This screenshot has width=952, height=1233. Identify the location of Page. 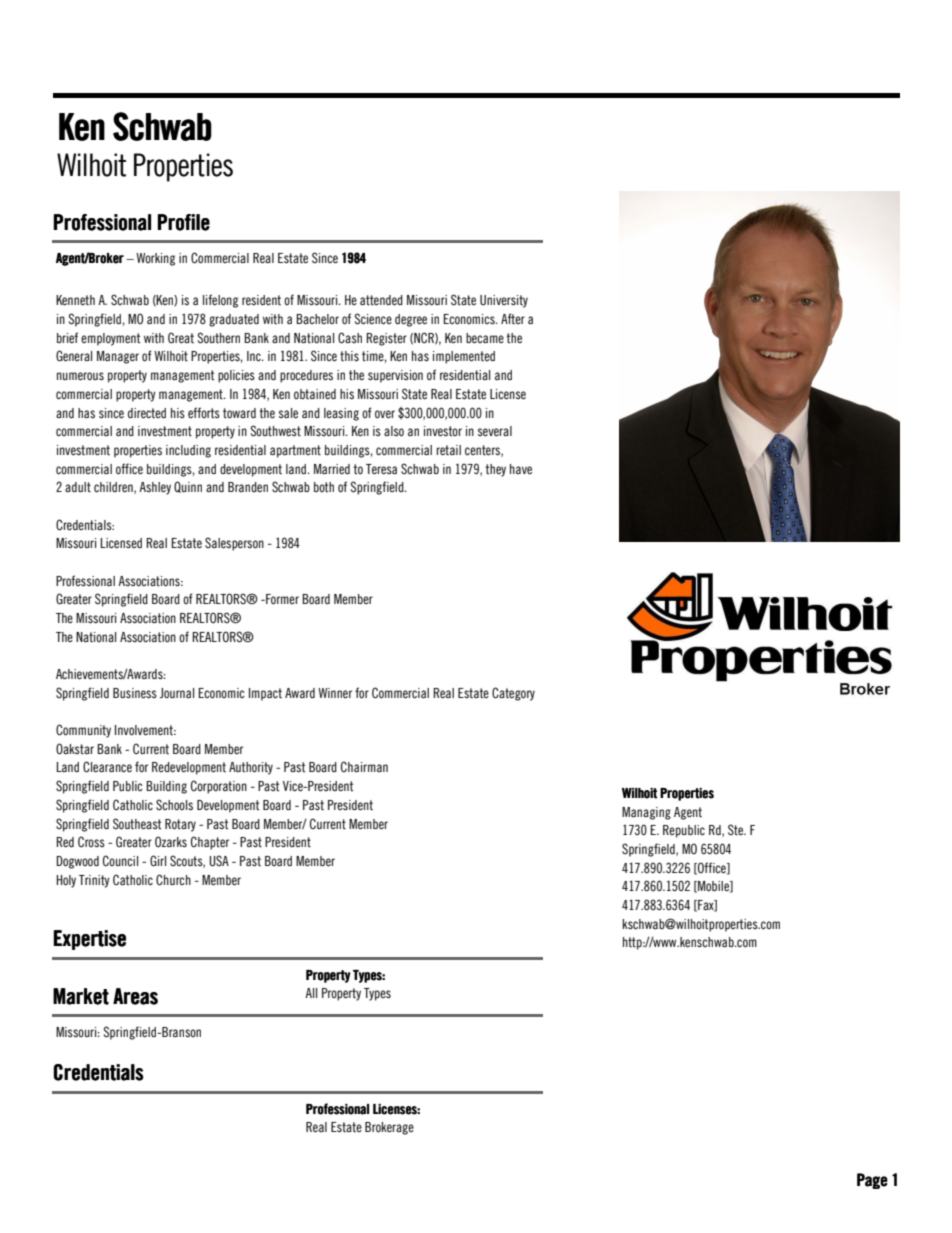
(872, 1181).
